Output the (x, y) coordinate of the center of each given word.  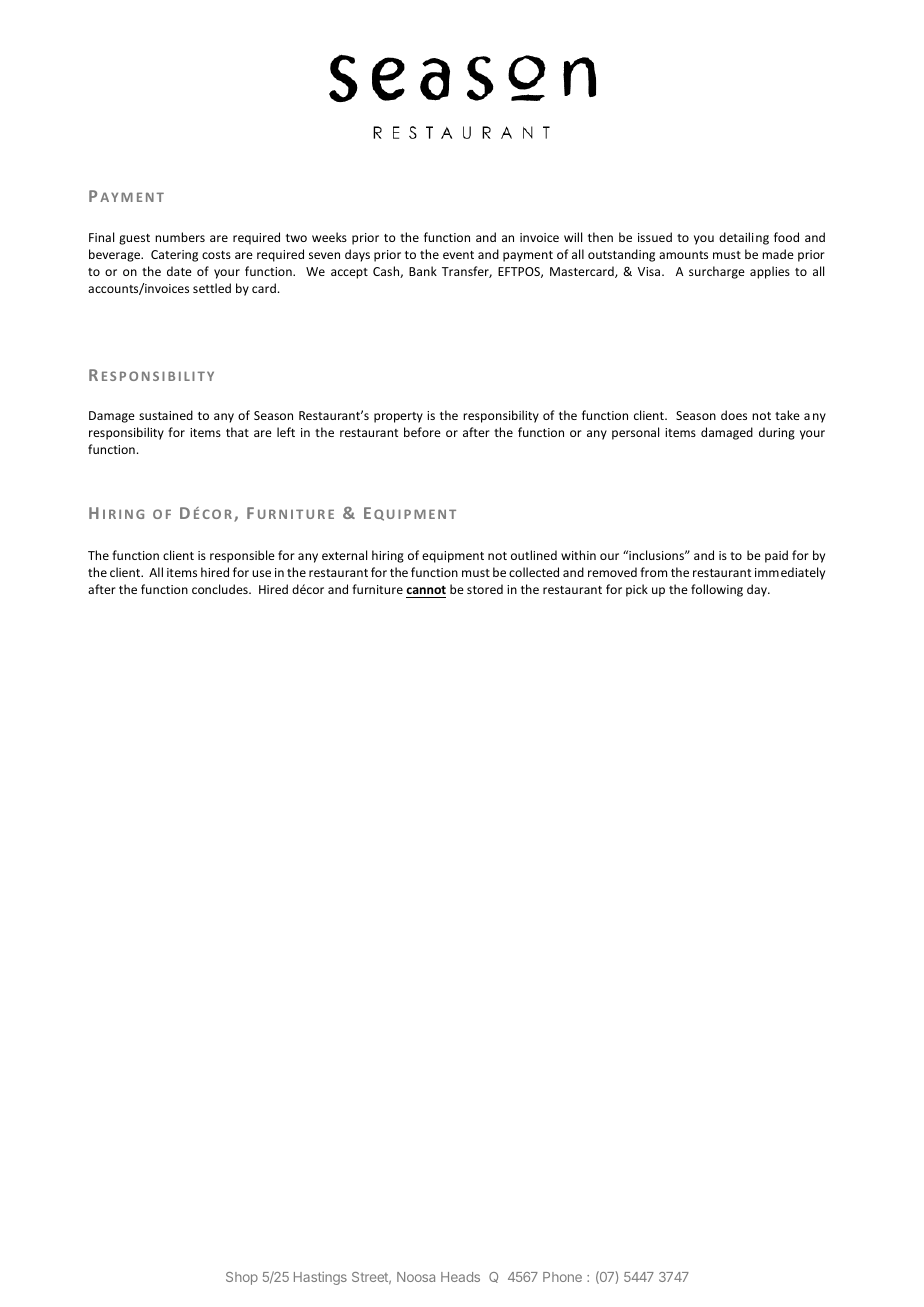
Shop (242, 1278)
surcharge (717, 272)
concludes (221, 589)
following (717, 590)
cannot (426, 592)
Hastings (320, 1278)
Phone (562, 1277)
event (458, 255)
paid (776, 556)
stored (485, 589)
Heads (460, 1277)
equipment (453, 557)
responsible (242, 556)
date (179, 271)
